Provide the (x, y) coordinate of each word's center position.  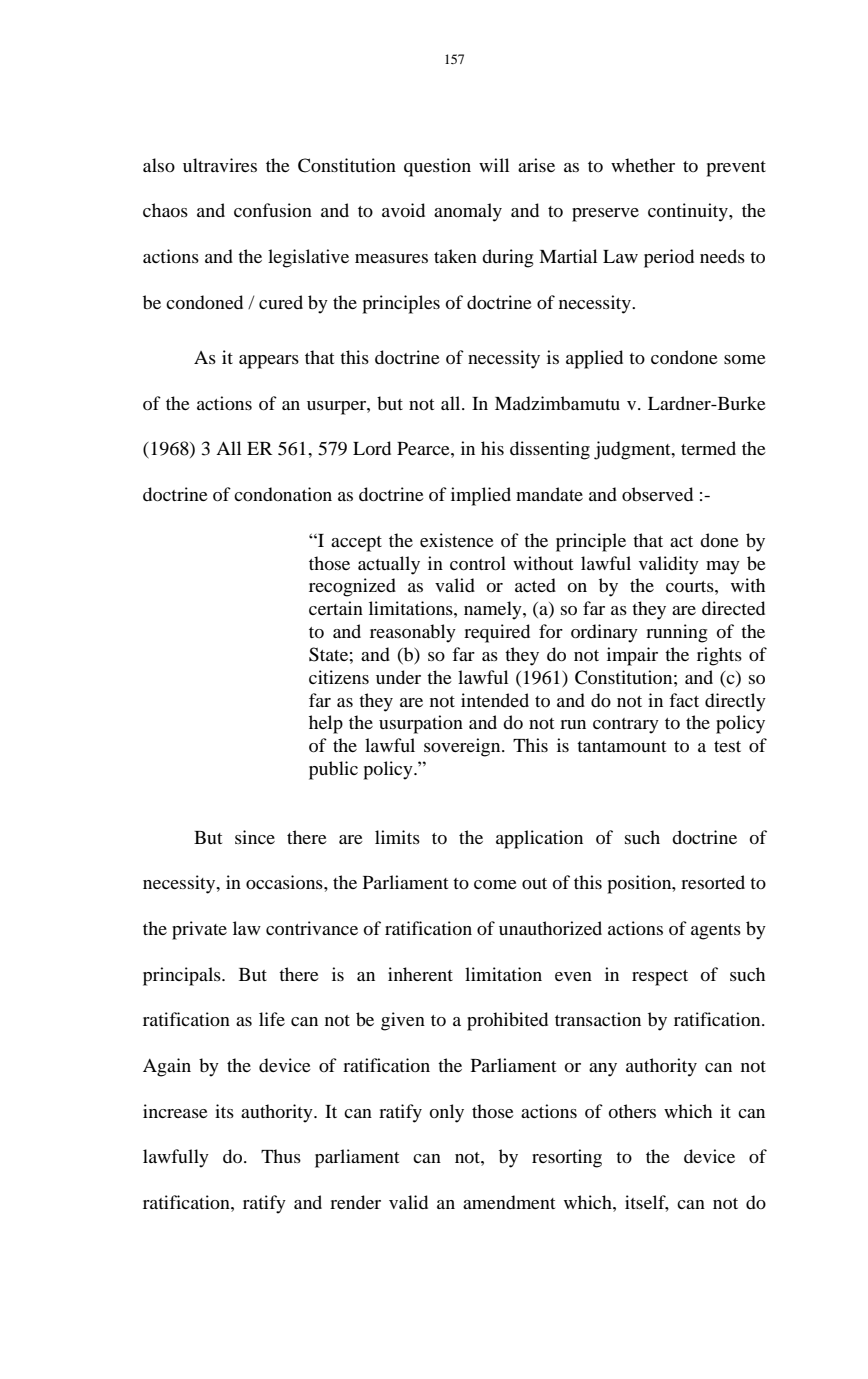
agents (716, 932)
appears (269, 362)
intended (495, 700)
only (446, 1113)
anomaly (468, 212)
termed (708, 448)
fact (684, 700)
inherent (420, 974)
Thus (281, 1156)
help (326, 724)
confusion (273, 210)
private (199, 930)
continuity (689, 212)
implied (481, 496)
